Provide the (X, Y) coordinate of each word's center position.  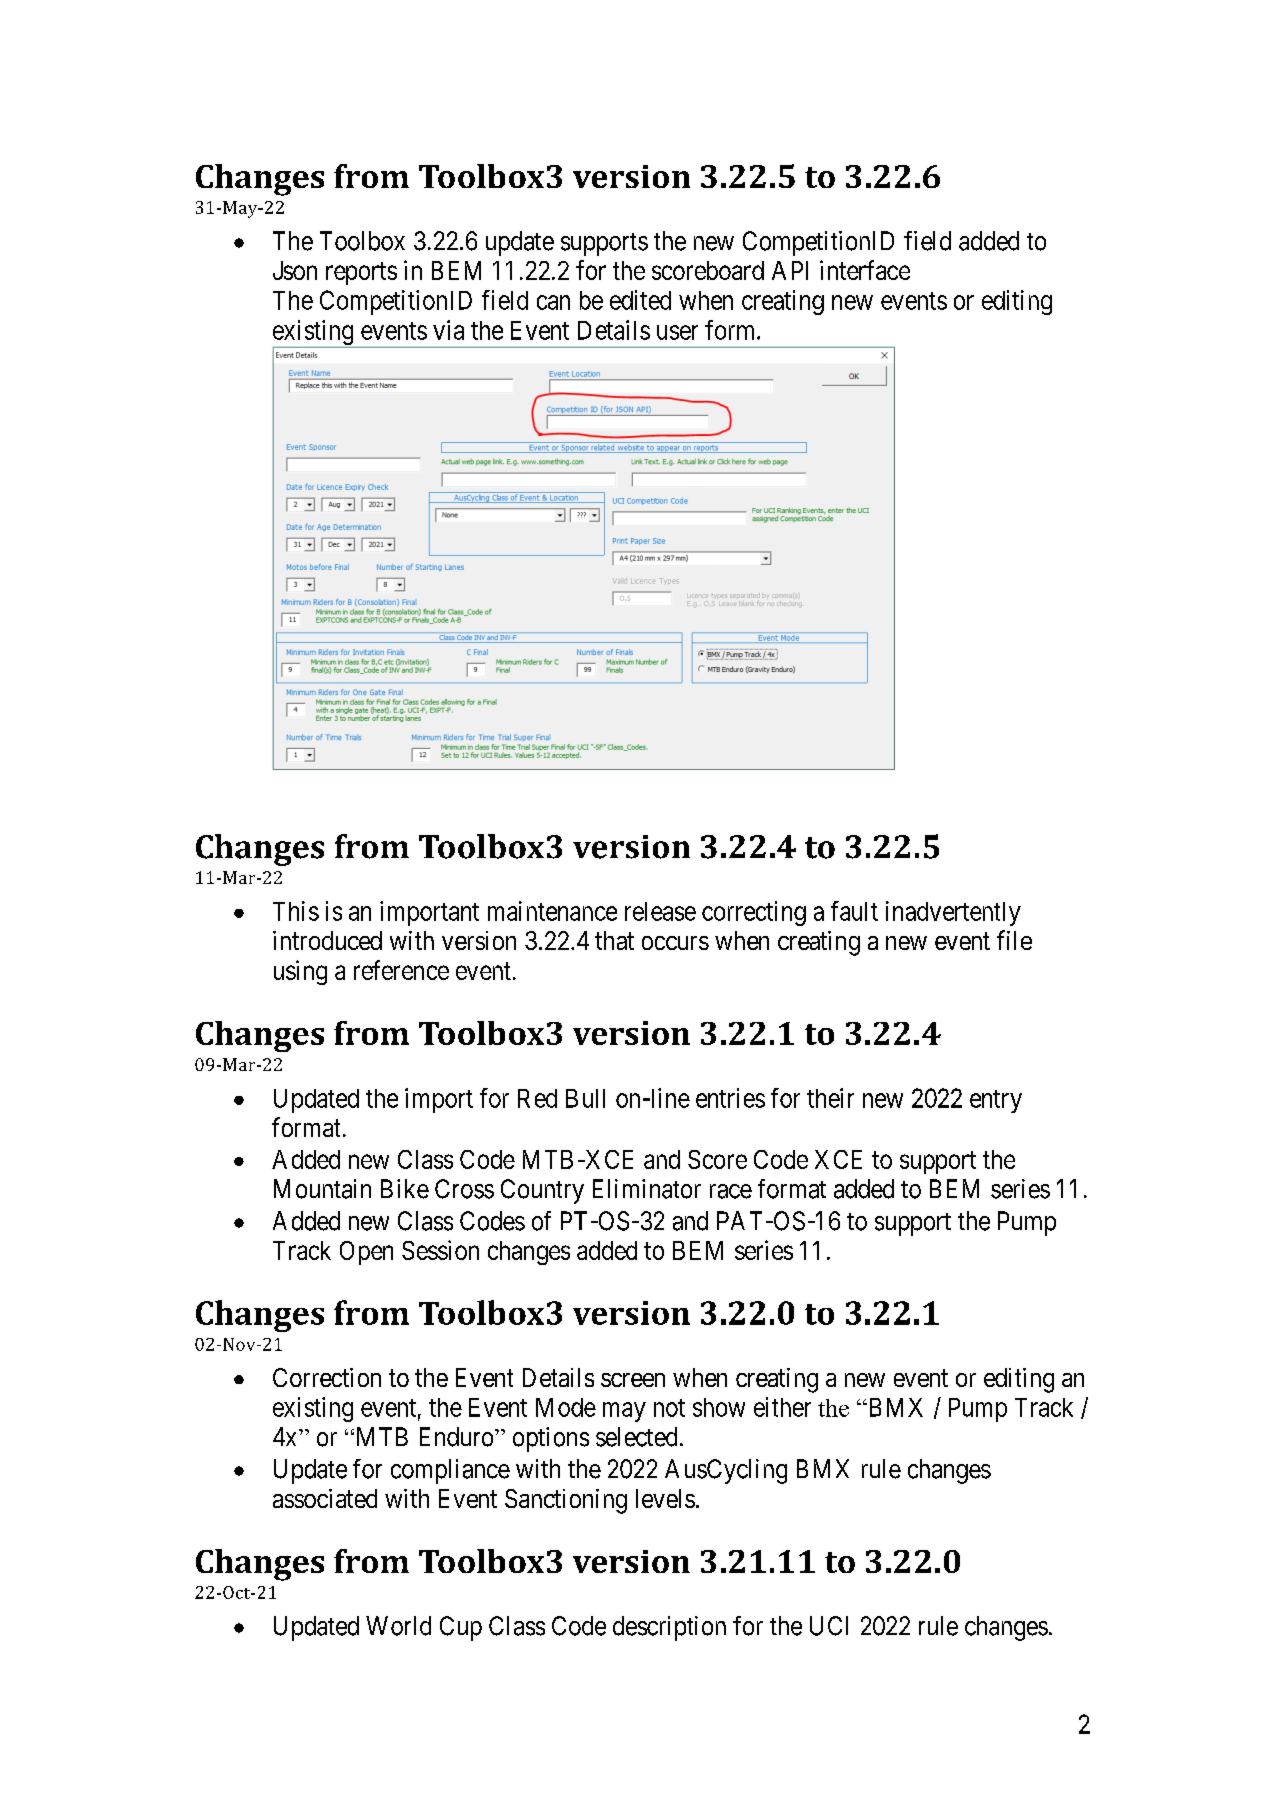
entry (996, 1101)
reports (361, 273)
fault (854, 911)
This (296, 911)
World (398, 1626)
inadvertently (953, 913)
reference (401, 970)
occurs (675, 943)
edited (640, 300)
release (660, 911)
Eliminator (647, 1189)
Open (366, 1253)
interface (865, 270)
